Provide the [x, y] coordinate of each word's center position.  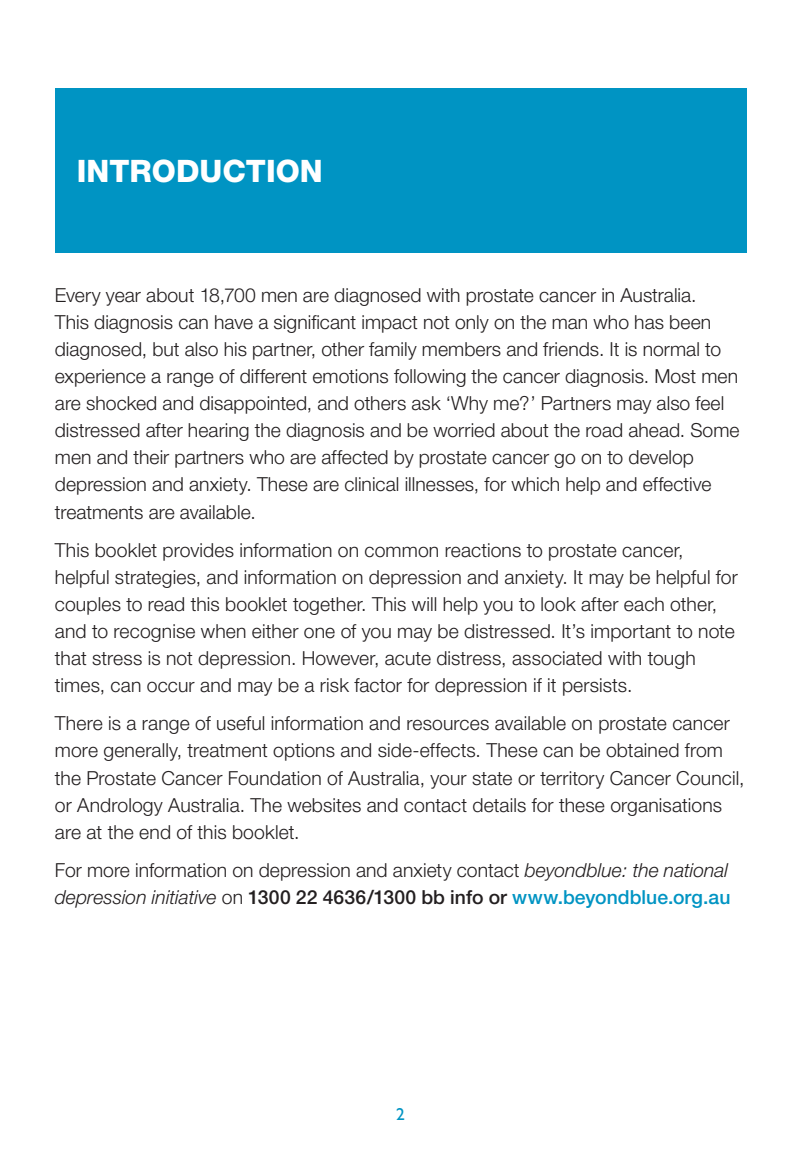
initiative [183, 897]
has [649, 322]
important [631, 633]
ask [426, 403]
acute [408, 659]
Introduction [199, 171]
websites [324, 805]
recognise [154, 633]
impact [390, 324]
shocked [121, 403]
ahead [654, 430]
